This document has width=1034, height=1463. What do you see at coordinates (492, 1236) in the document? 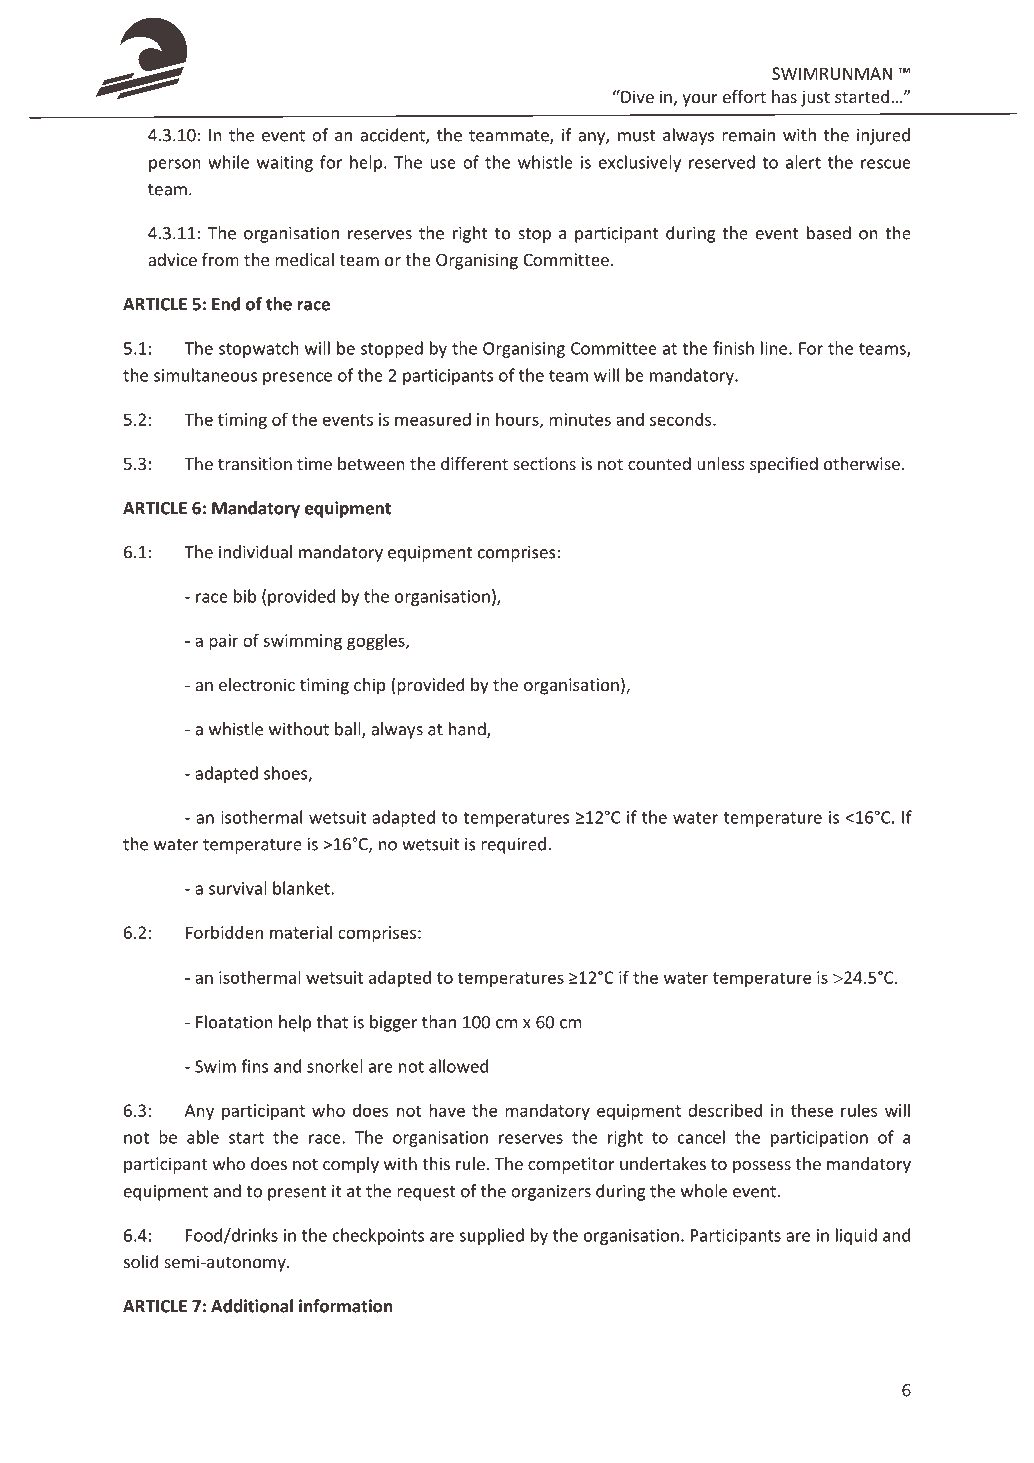
I see `supplied` at bounding box center [492, 1236].
